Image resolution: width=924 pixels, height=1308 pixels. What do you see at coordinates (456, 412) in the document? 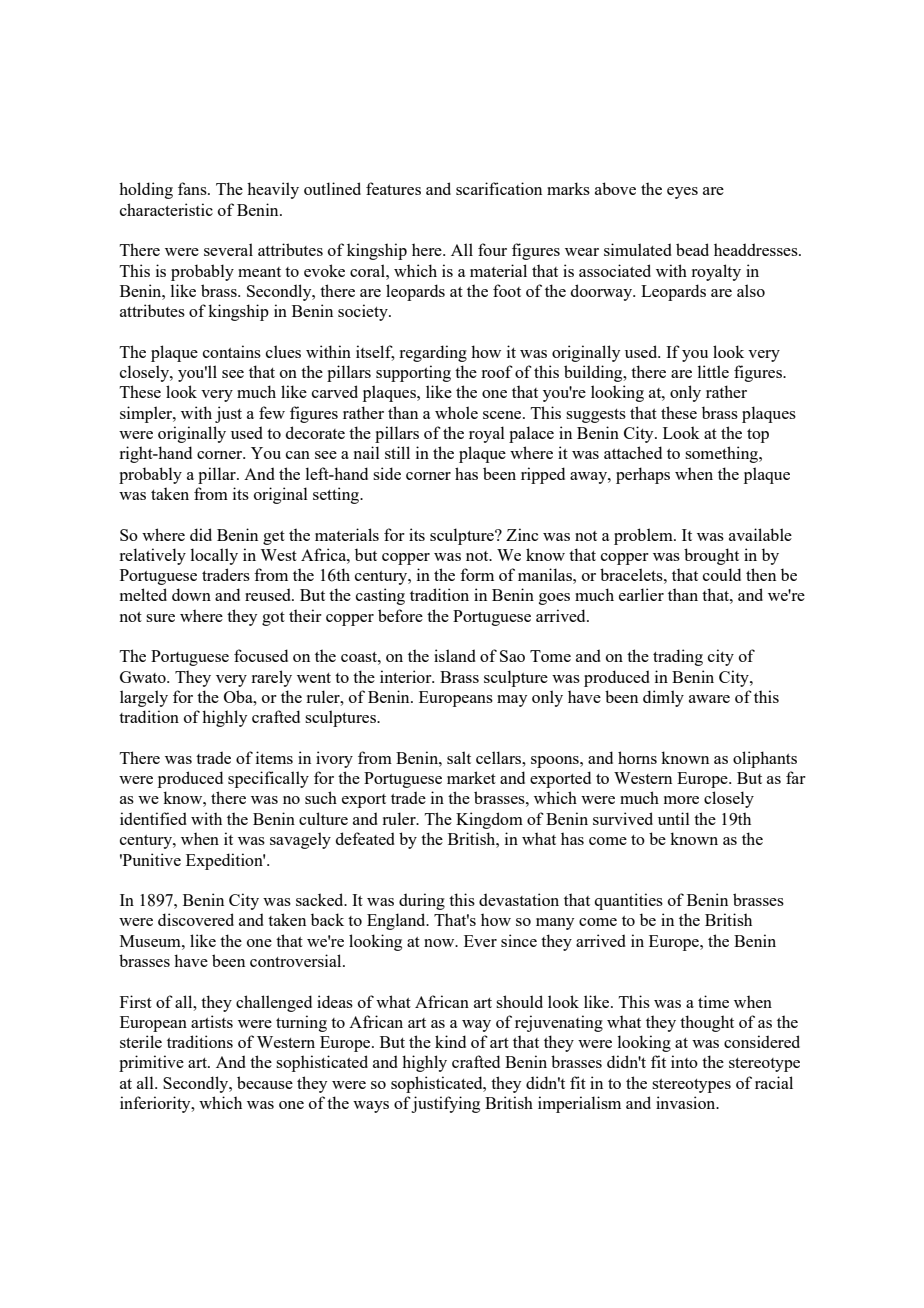
I see `whole` at bounding box center [456, 412].
